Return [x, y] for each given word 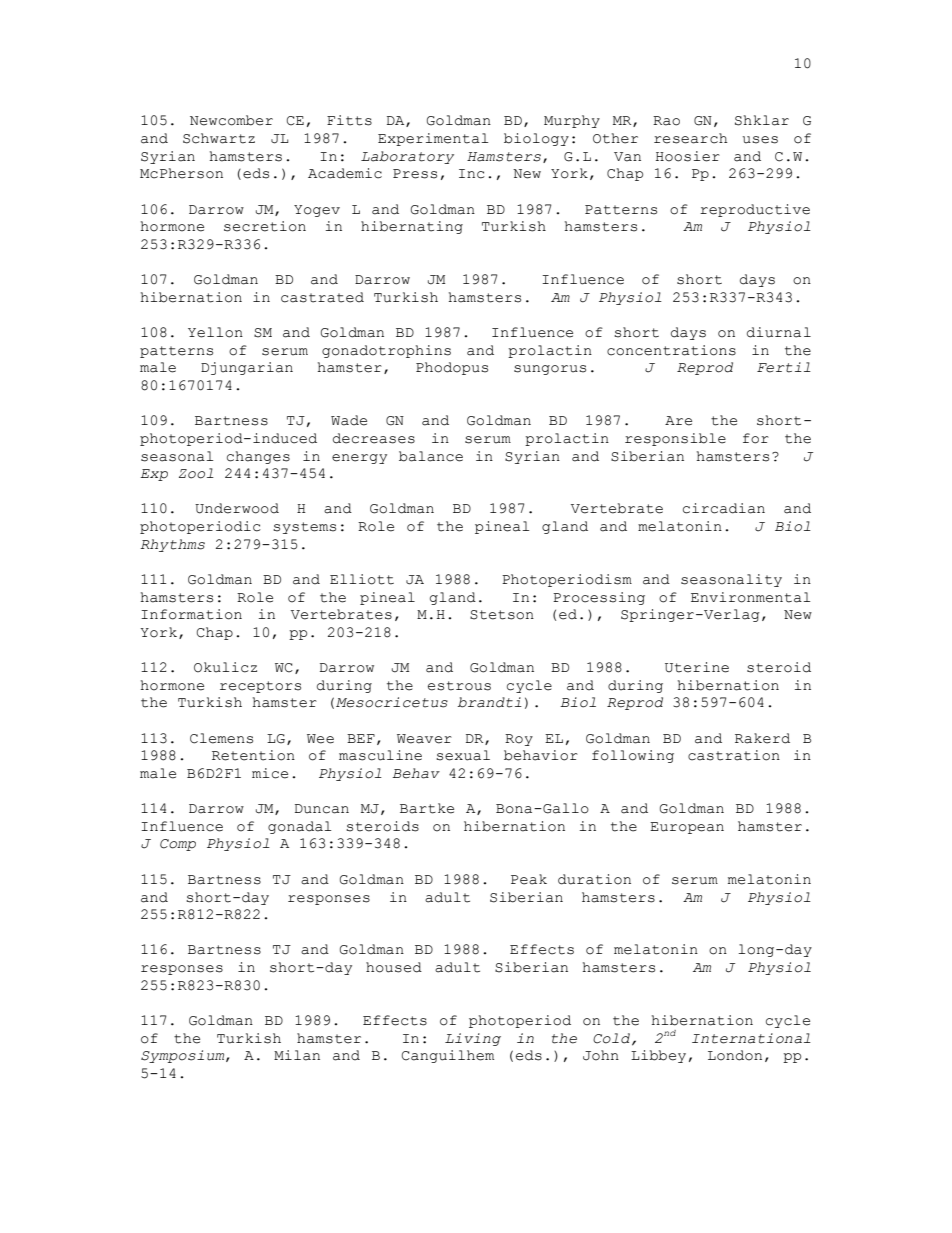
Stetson [502, 615]
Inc [472, 174]
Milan [297, 1055]
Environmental [750, 597]
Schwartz [219, 138]
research [691, 138]
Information [191, 614]
